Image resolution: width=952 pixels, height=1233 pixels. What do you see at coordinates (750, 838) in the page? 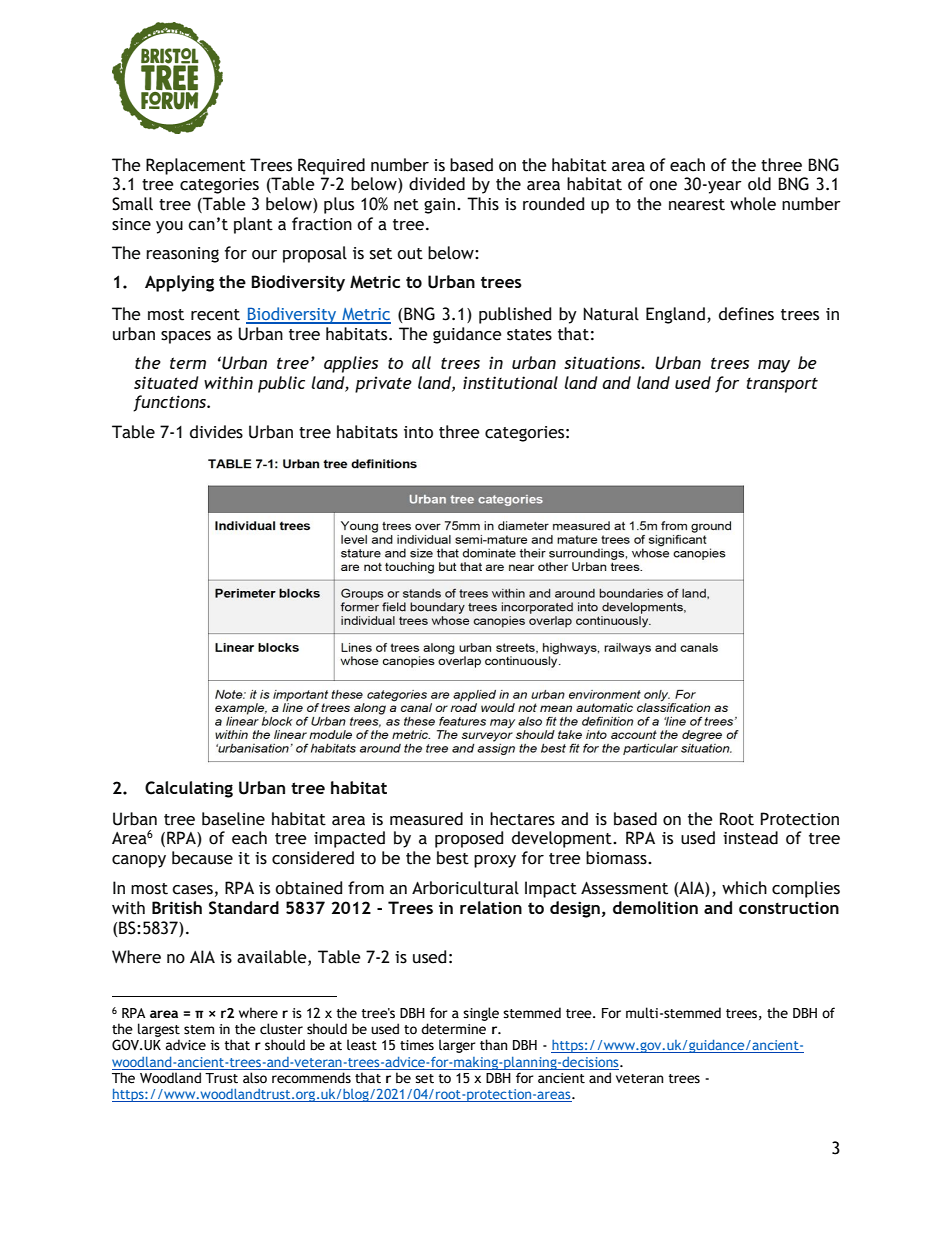
I see `instead` at bounding box center [750, 838].
